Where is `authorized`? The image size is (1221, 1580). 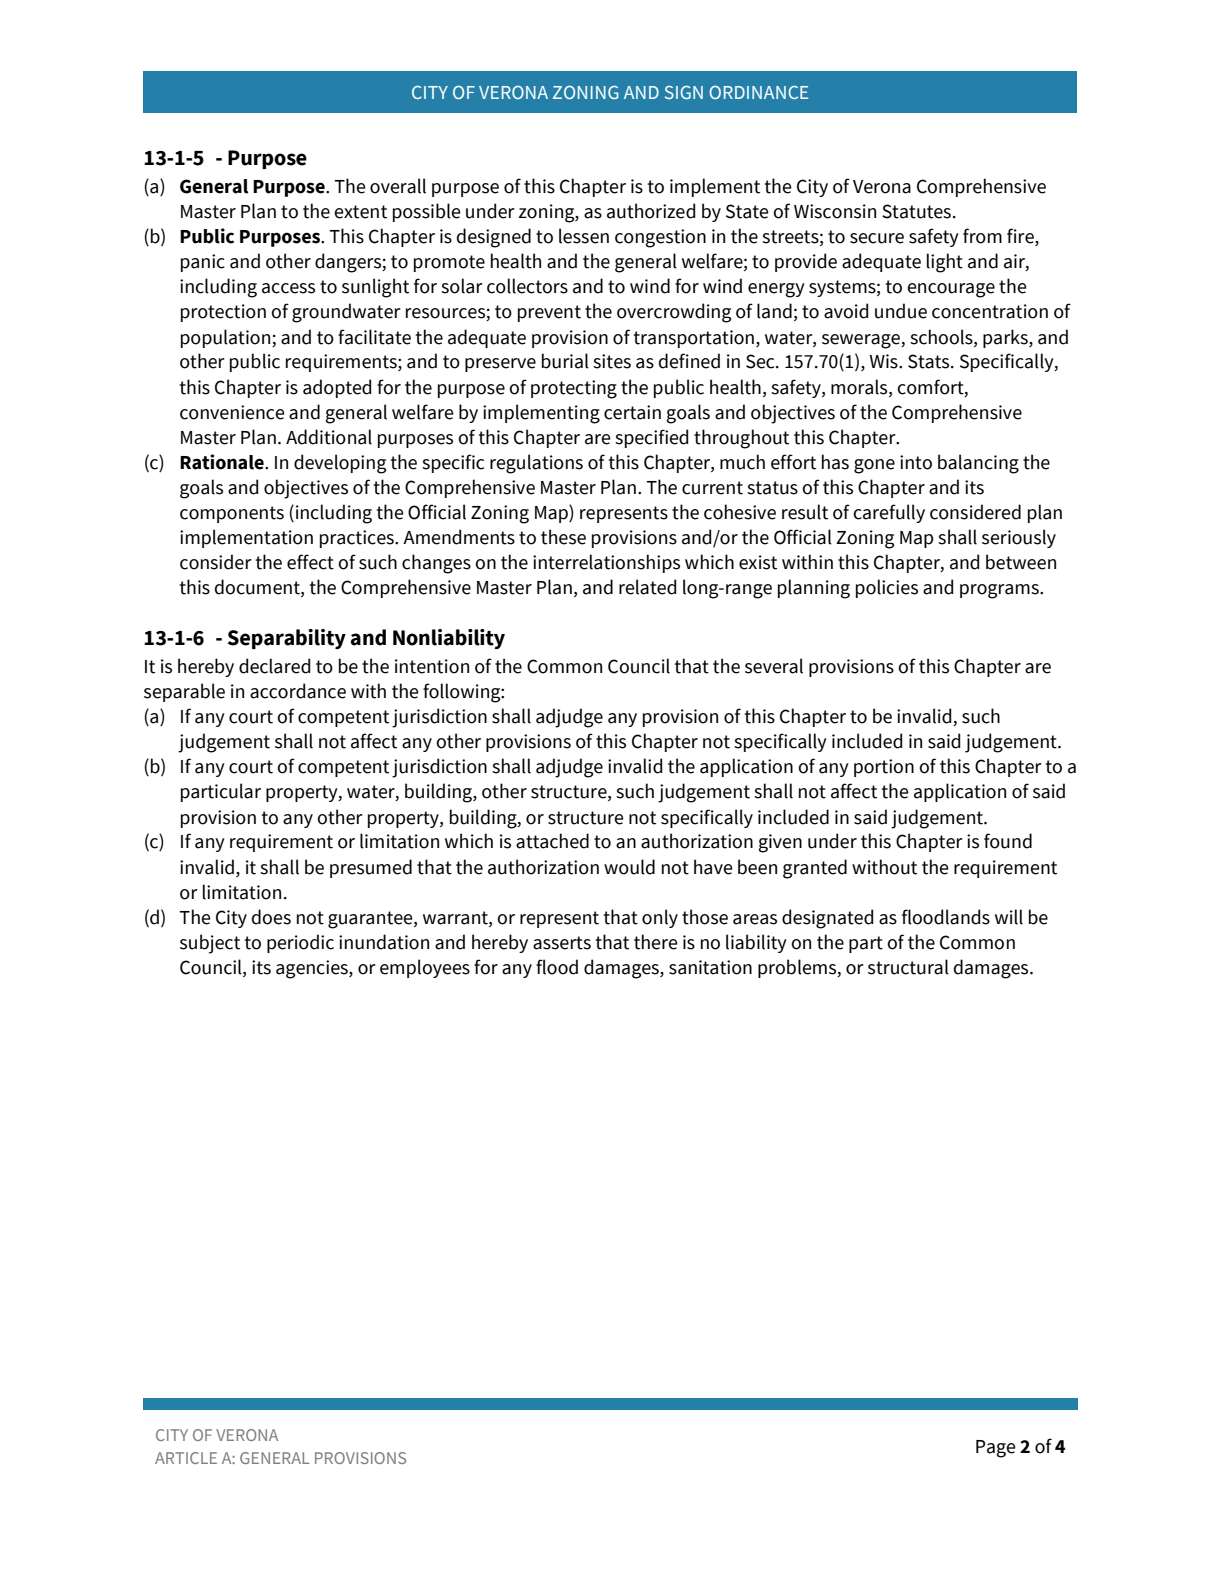
authorized is located at coordinates (651, 211).
